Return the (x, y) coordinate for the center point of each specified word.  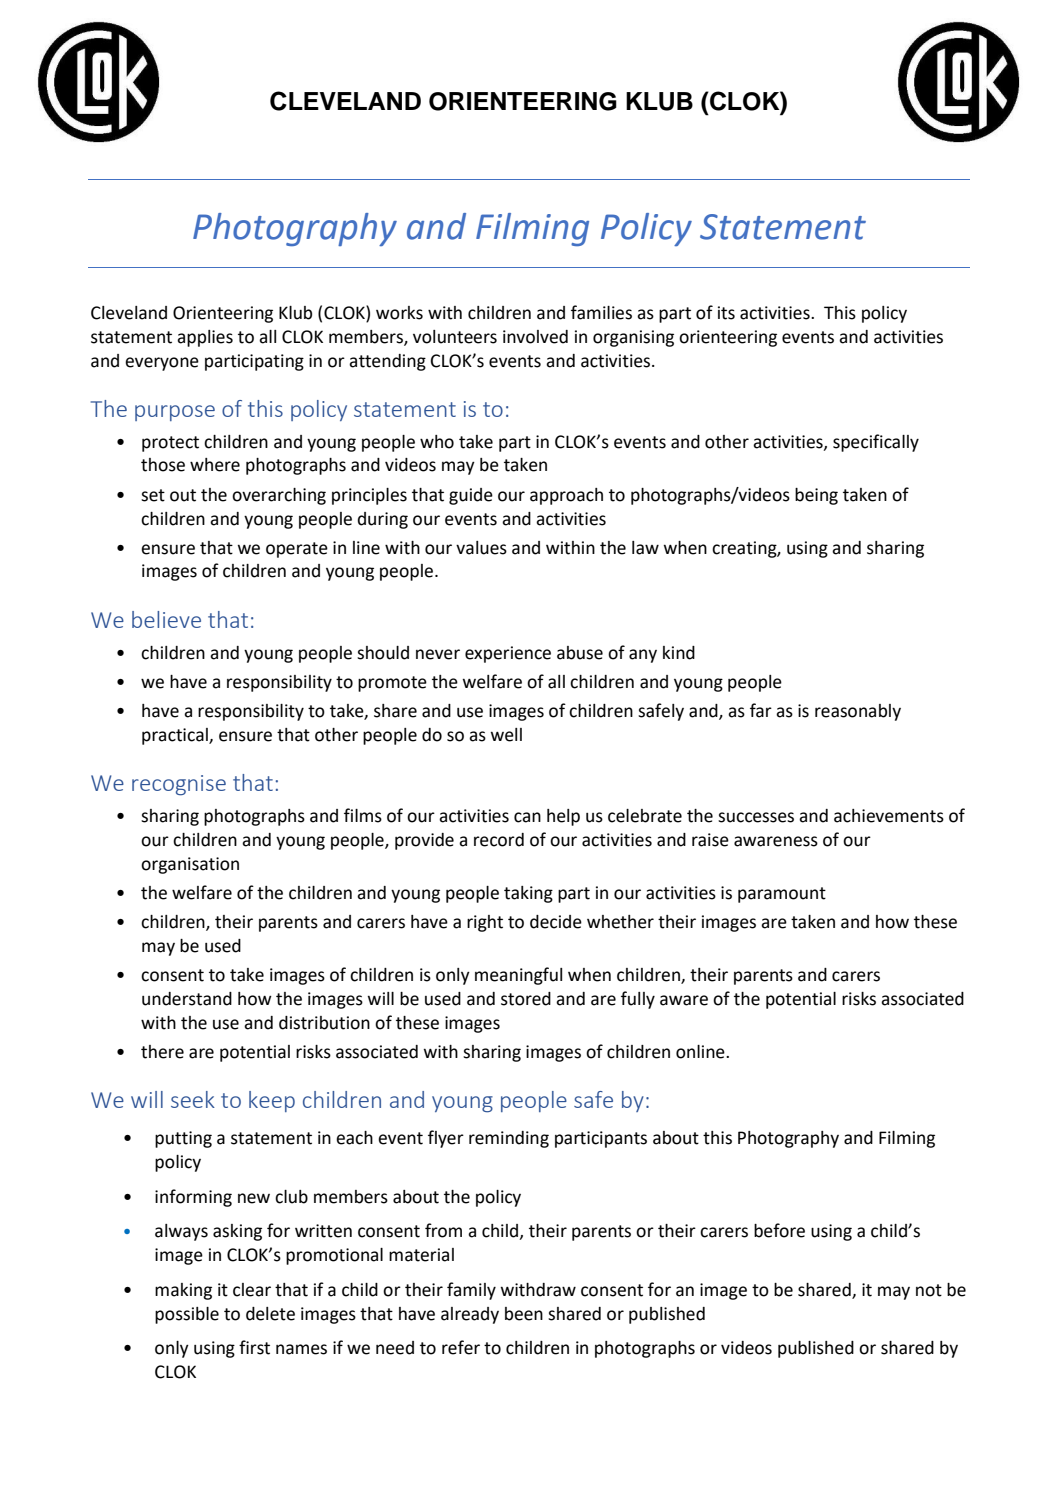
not (929, 1290)
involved (535, 337)
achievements (889, 816)
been (524, 1314)
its (726, 313)
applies (205, 338)
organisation (190, 865)
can (527, 817)
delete (270, 1314)
